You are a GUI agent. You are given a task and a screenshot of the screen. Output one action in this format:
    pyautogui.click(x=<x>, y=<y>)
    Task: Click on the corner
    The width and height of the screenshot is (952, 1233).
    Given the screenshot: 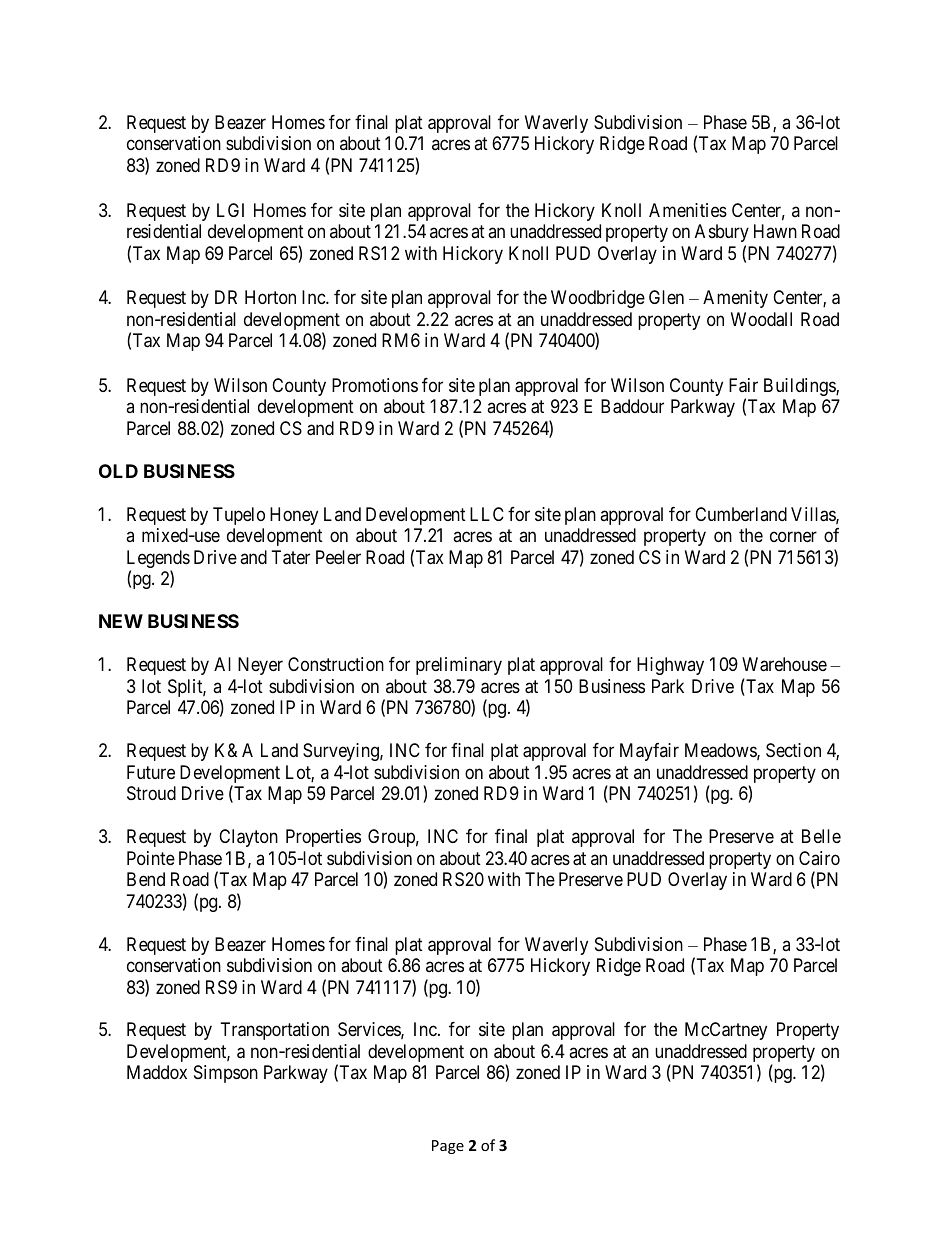 What is the action you would take?
    pyautogui.click(x=793, y=537)
